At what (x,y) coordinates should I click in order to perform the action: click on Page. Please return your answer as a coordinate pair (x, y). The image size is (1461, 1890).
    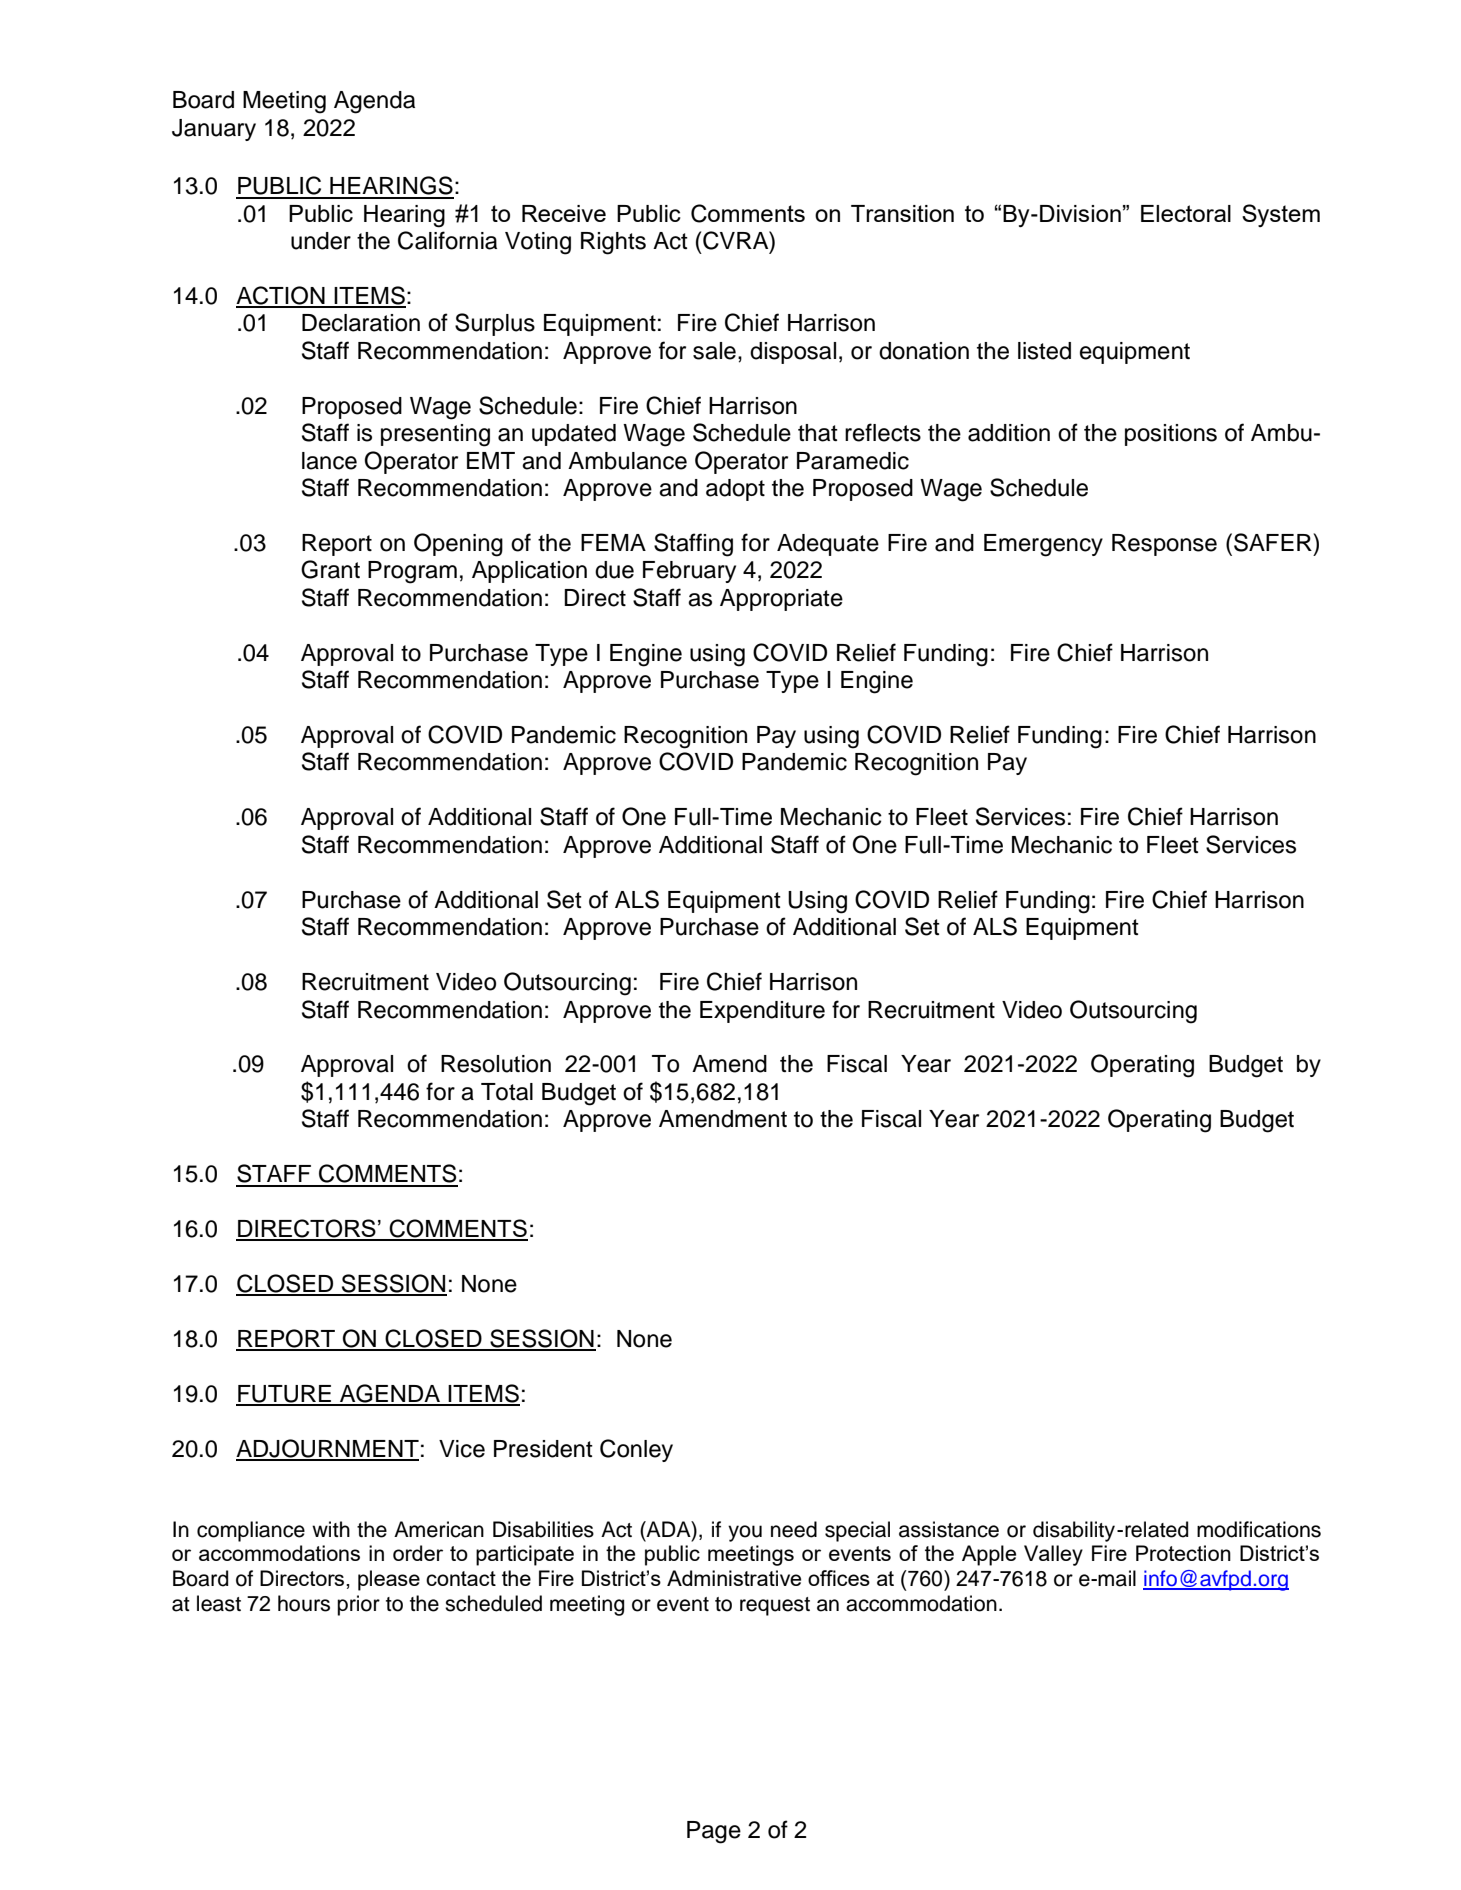
    Looking at the image, I should click on (714, 1832).
